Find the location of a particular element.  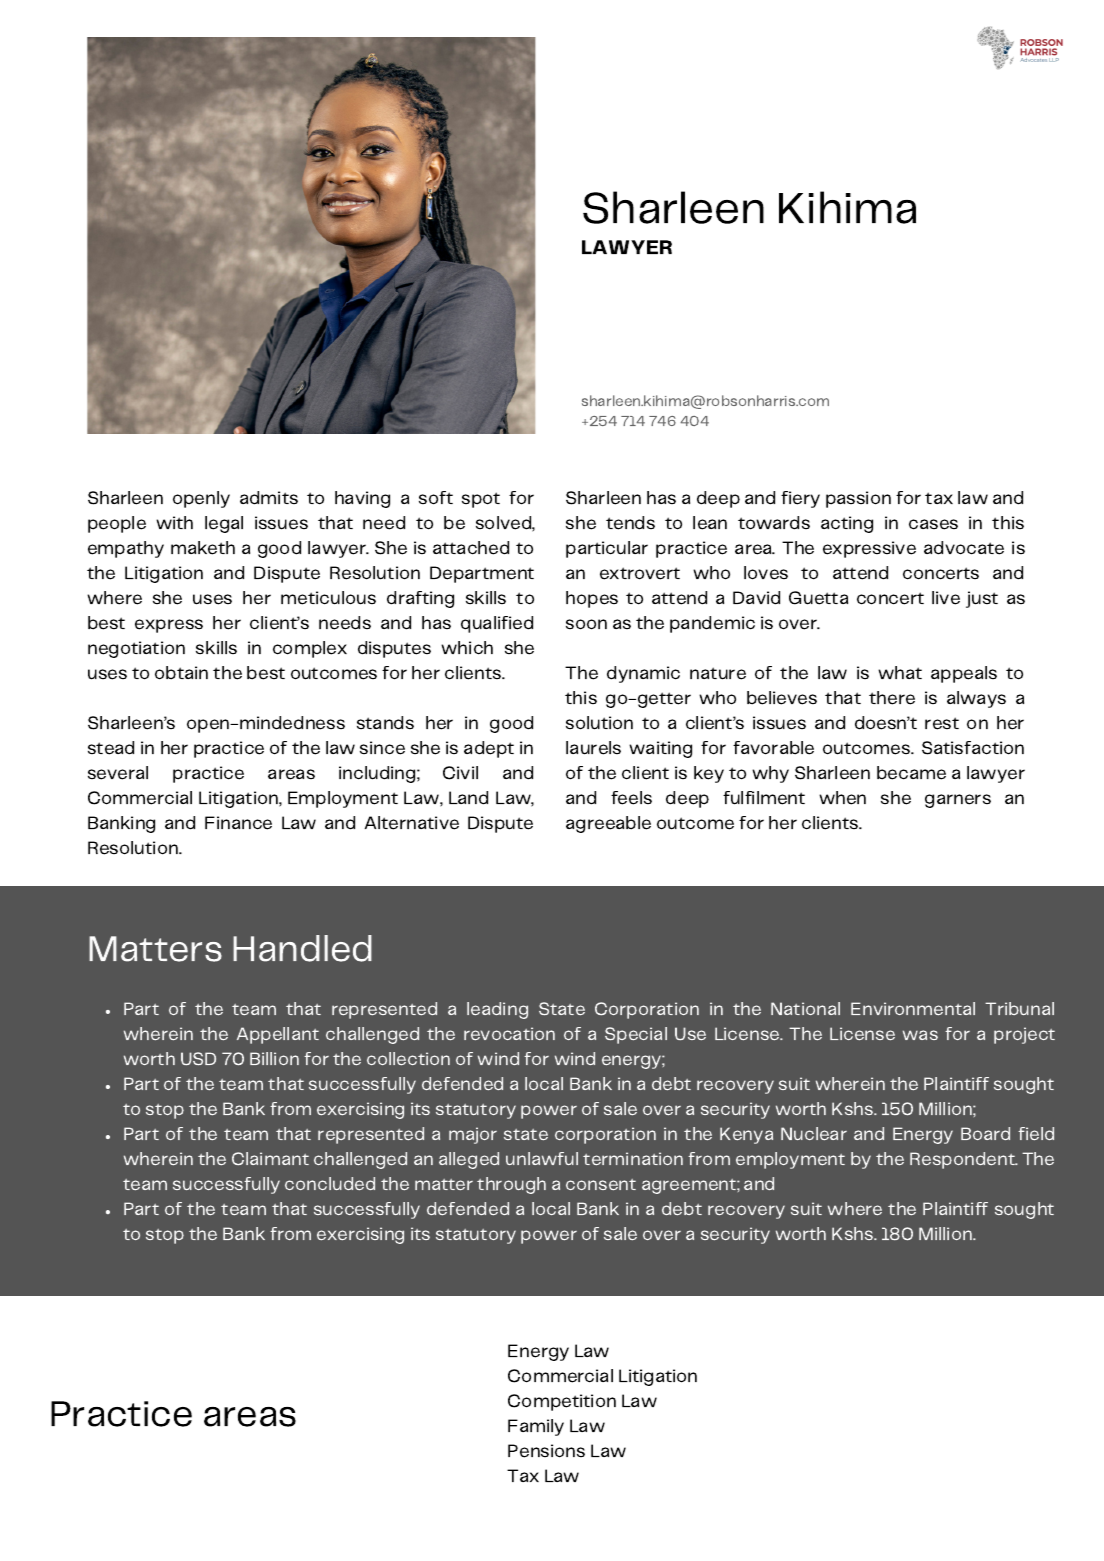

leading is located at coordinates (497, 1010).
